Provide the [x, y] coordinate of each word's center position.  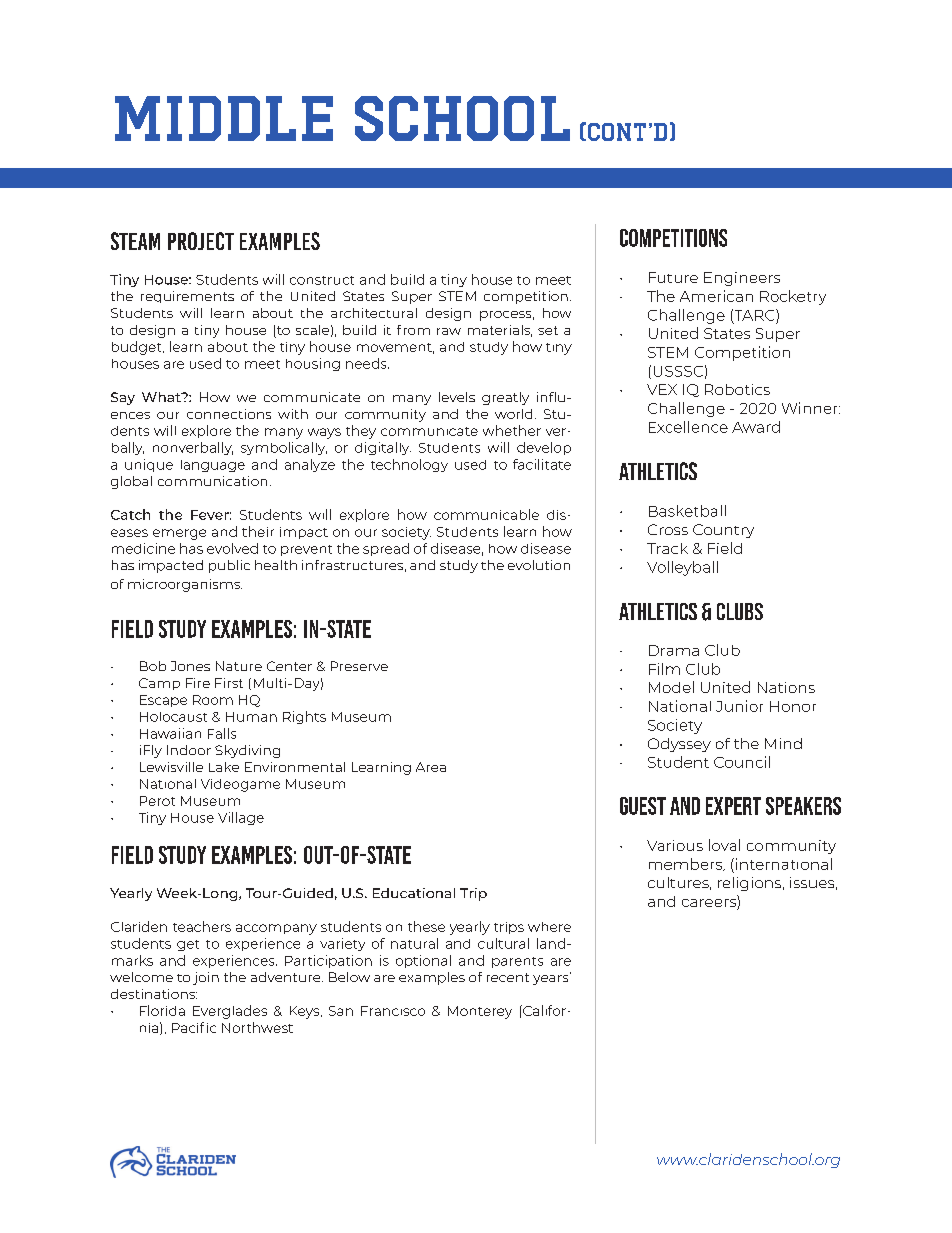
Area [431, 767]
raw [449, 331]
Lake [224, 767]
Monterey [480, 1012]
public [229, 566]
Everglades [230, 1012]
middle [224, 118]
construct [322, 280]
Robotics [737, 389]
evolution [539, 565]
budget [138, 348]
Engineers [742, 279]
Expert [733, 806]
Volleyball [682, 568]
